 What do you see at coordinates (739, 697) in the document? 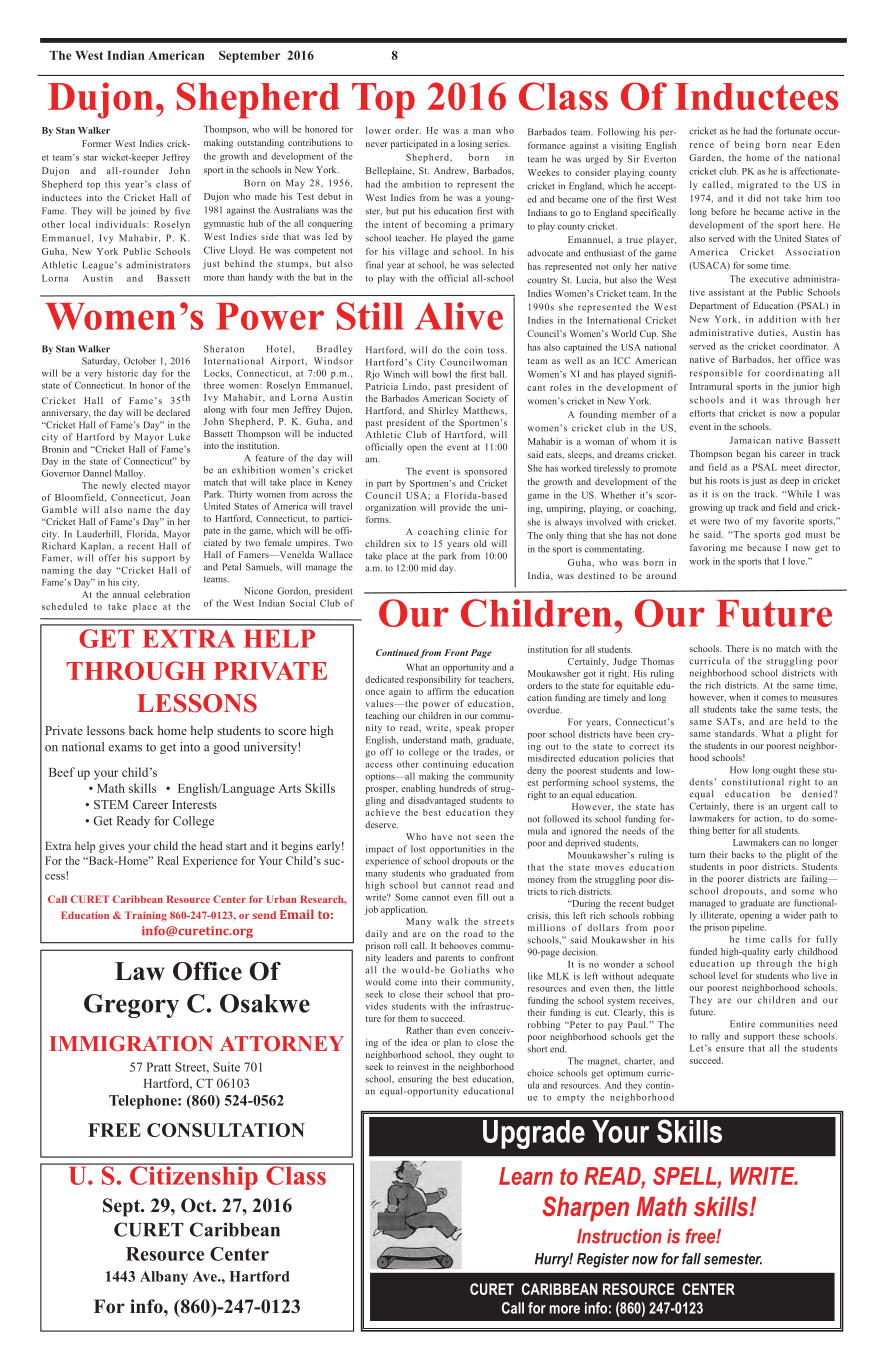
I see `when` at bounding box center [739, 697].
